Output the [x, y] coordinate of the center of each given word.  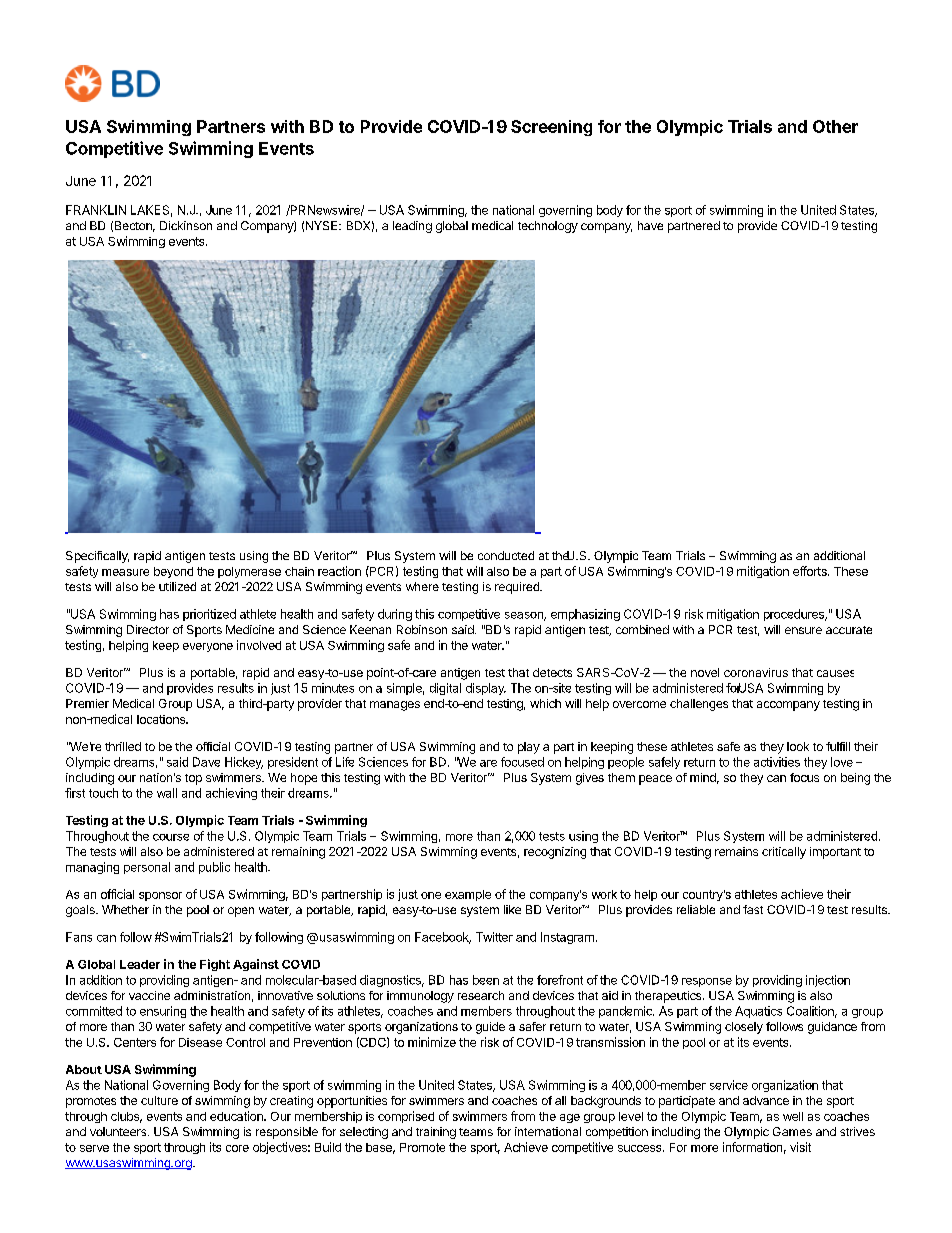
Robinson [422, 629]
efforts [811, 571]
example [468, 895]
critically [784, 853]
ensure [803, 630]
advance [766, 1100]
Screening [551, 128]
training [436, 1133]
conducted [506, 555]
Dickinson [186, 225]
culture [159, 1100]
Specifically [97, 557]
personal [147, 868]
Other [835, 126]
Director [148, 629]
